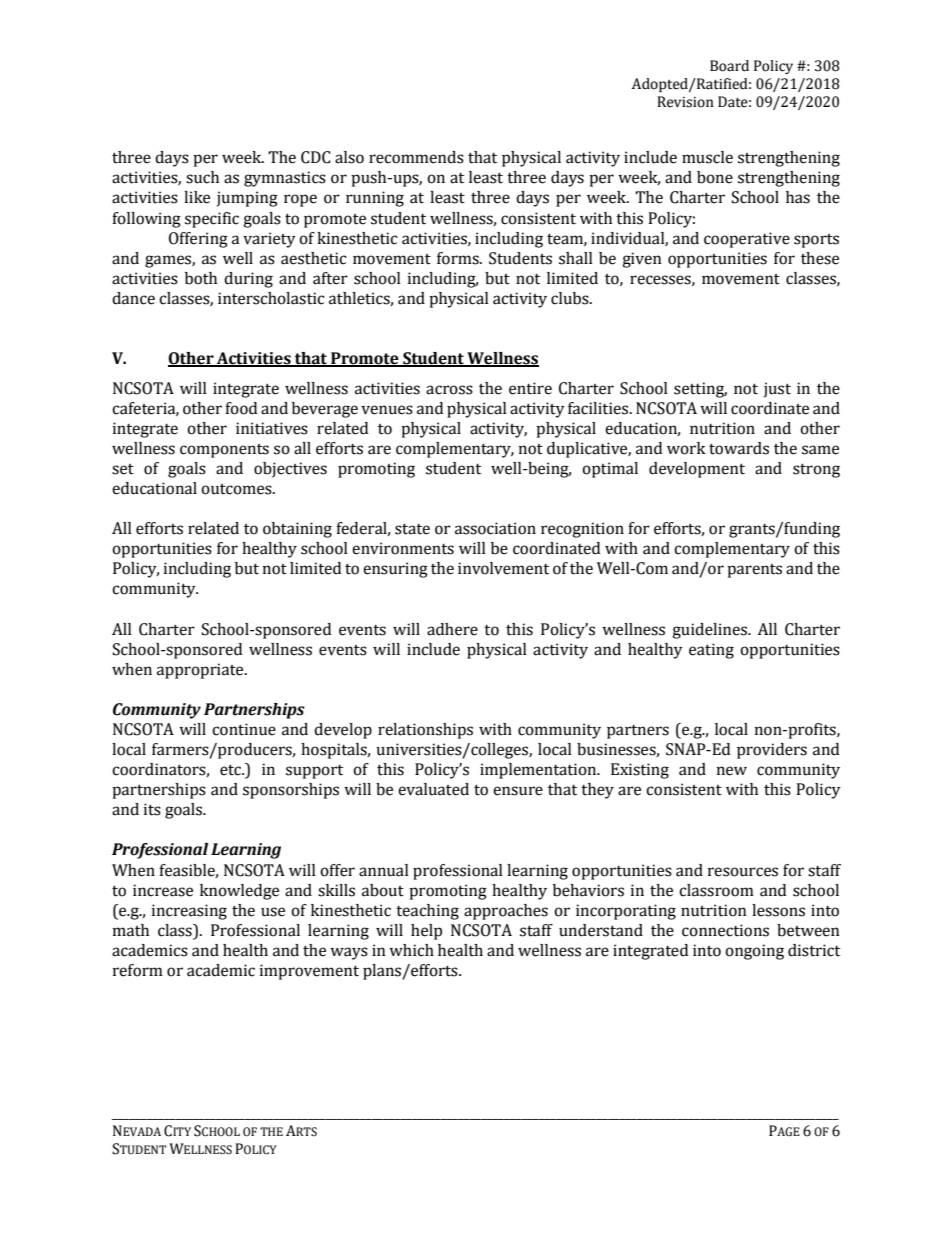  What do you see at coordinates (729, 66) in the page?
I see `Board` at bounding box center [729, 66].
